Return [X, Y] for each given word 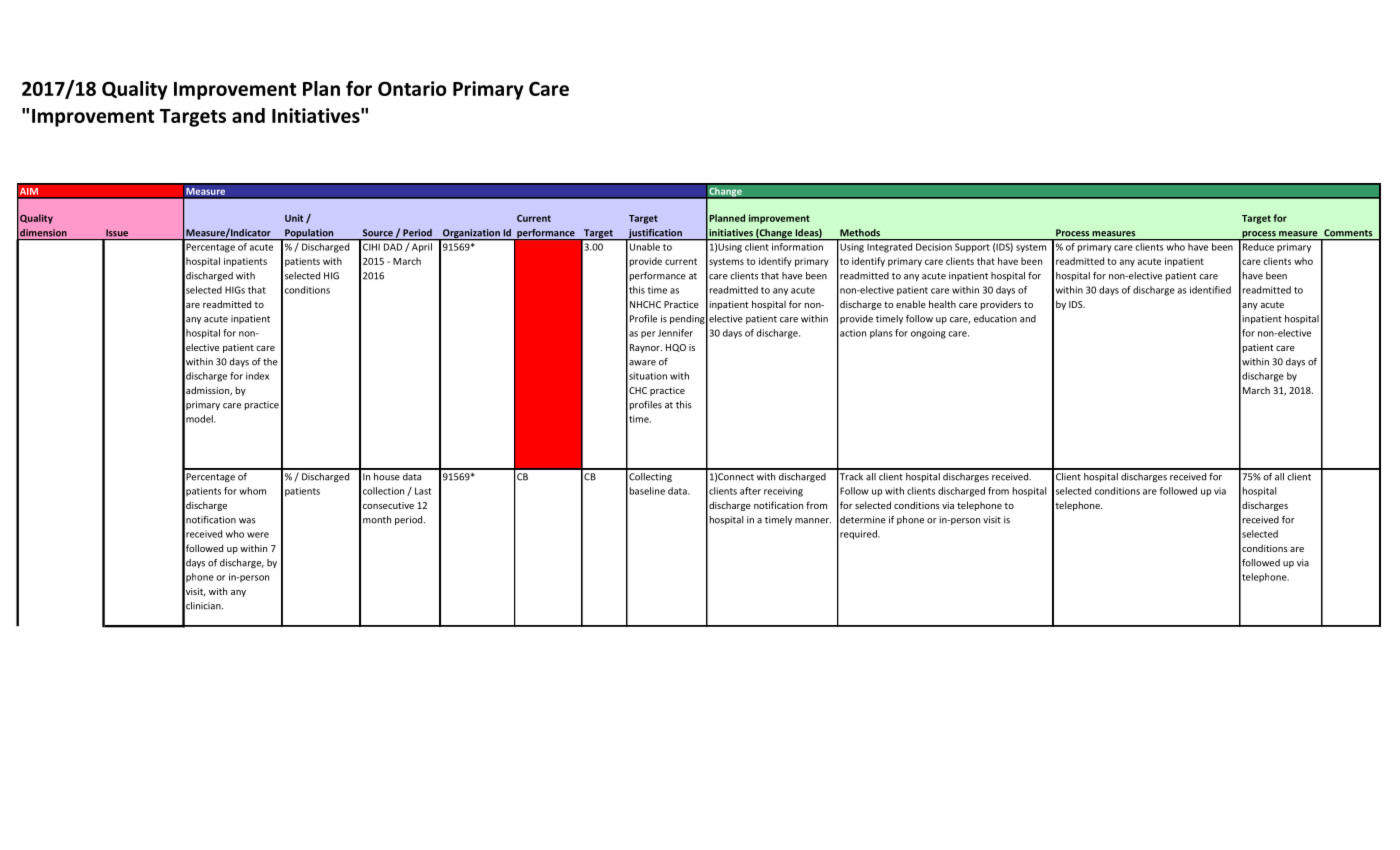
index [257, 376]
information [797, 247]
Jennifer [675, 333]
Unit [294, 218]
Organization [471, 235]
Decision [934, 247]
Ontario [412, 88]
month [377, 520]
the [270, 362]
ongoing [928, 334]
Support [972, 247]
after [750, 491]
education [995, 319]
